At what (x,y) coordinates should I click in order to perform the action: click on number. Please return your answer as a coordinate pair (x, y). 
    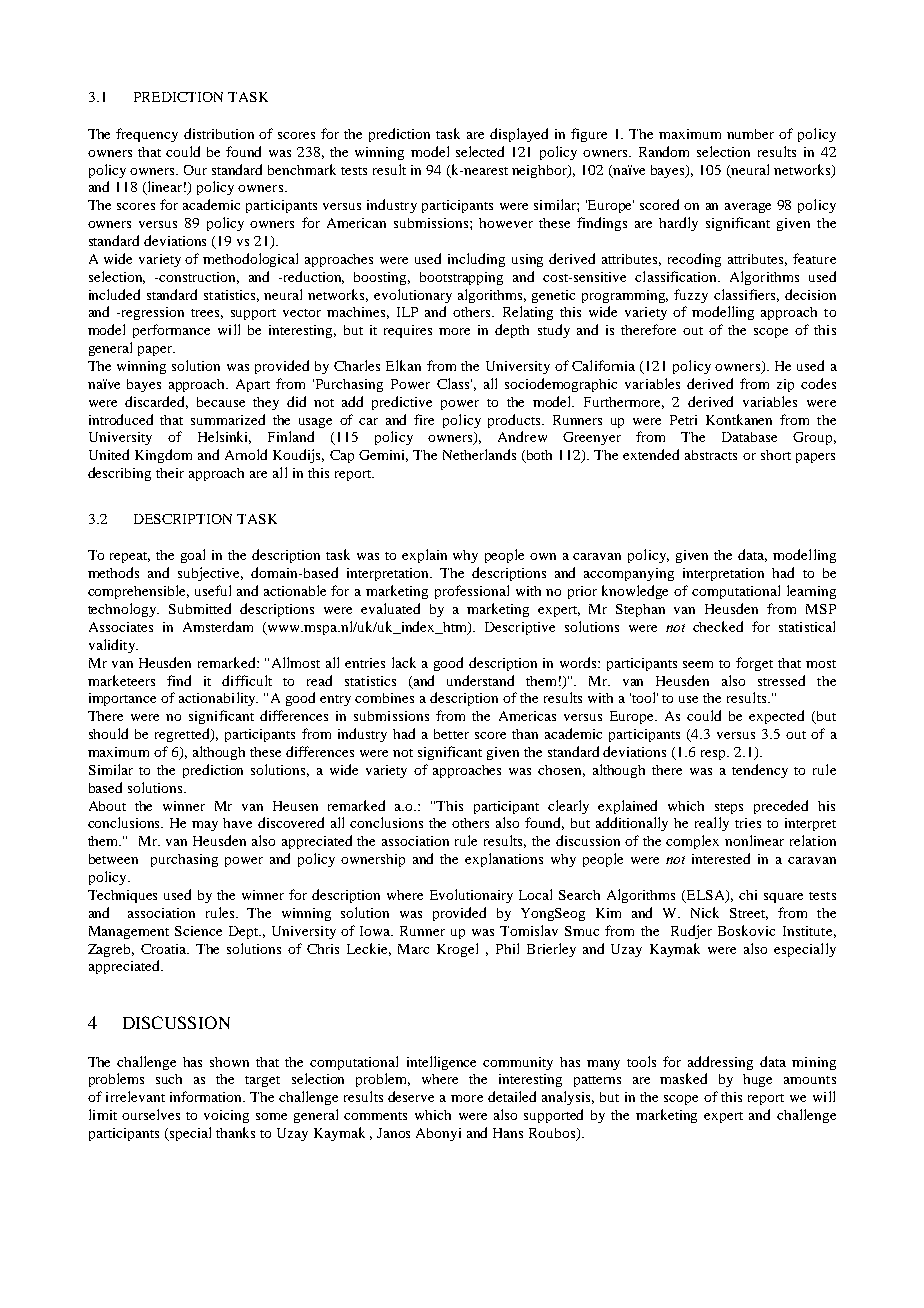
    Looking at the image, I should click on (750, 134).
